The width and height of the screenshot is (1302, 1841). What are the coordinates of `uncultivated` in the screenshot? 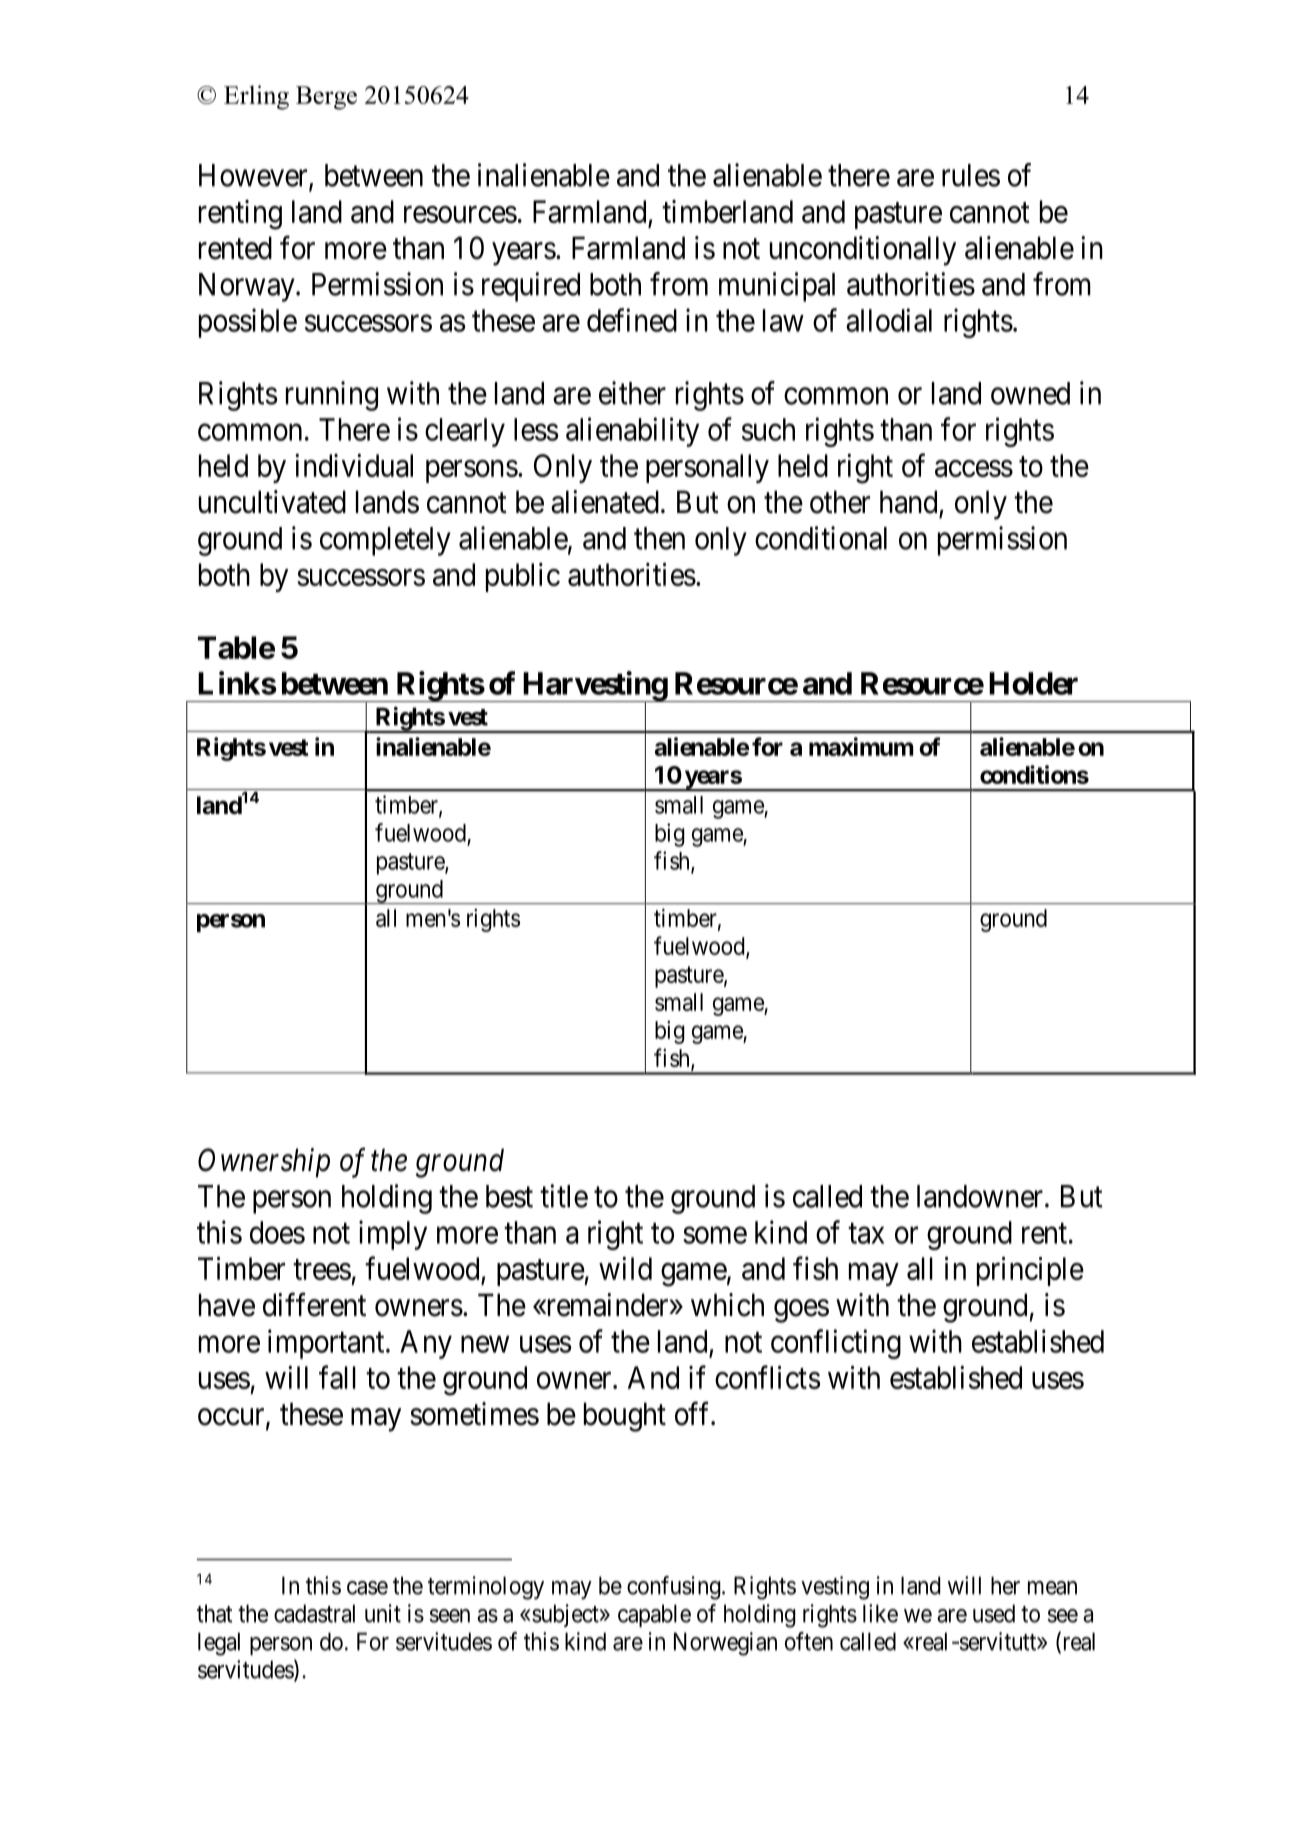 It's located at (272, 502).
